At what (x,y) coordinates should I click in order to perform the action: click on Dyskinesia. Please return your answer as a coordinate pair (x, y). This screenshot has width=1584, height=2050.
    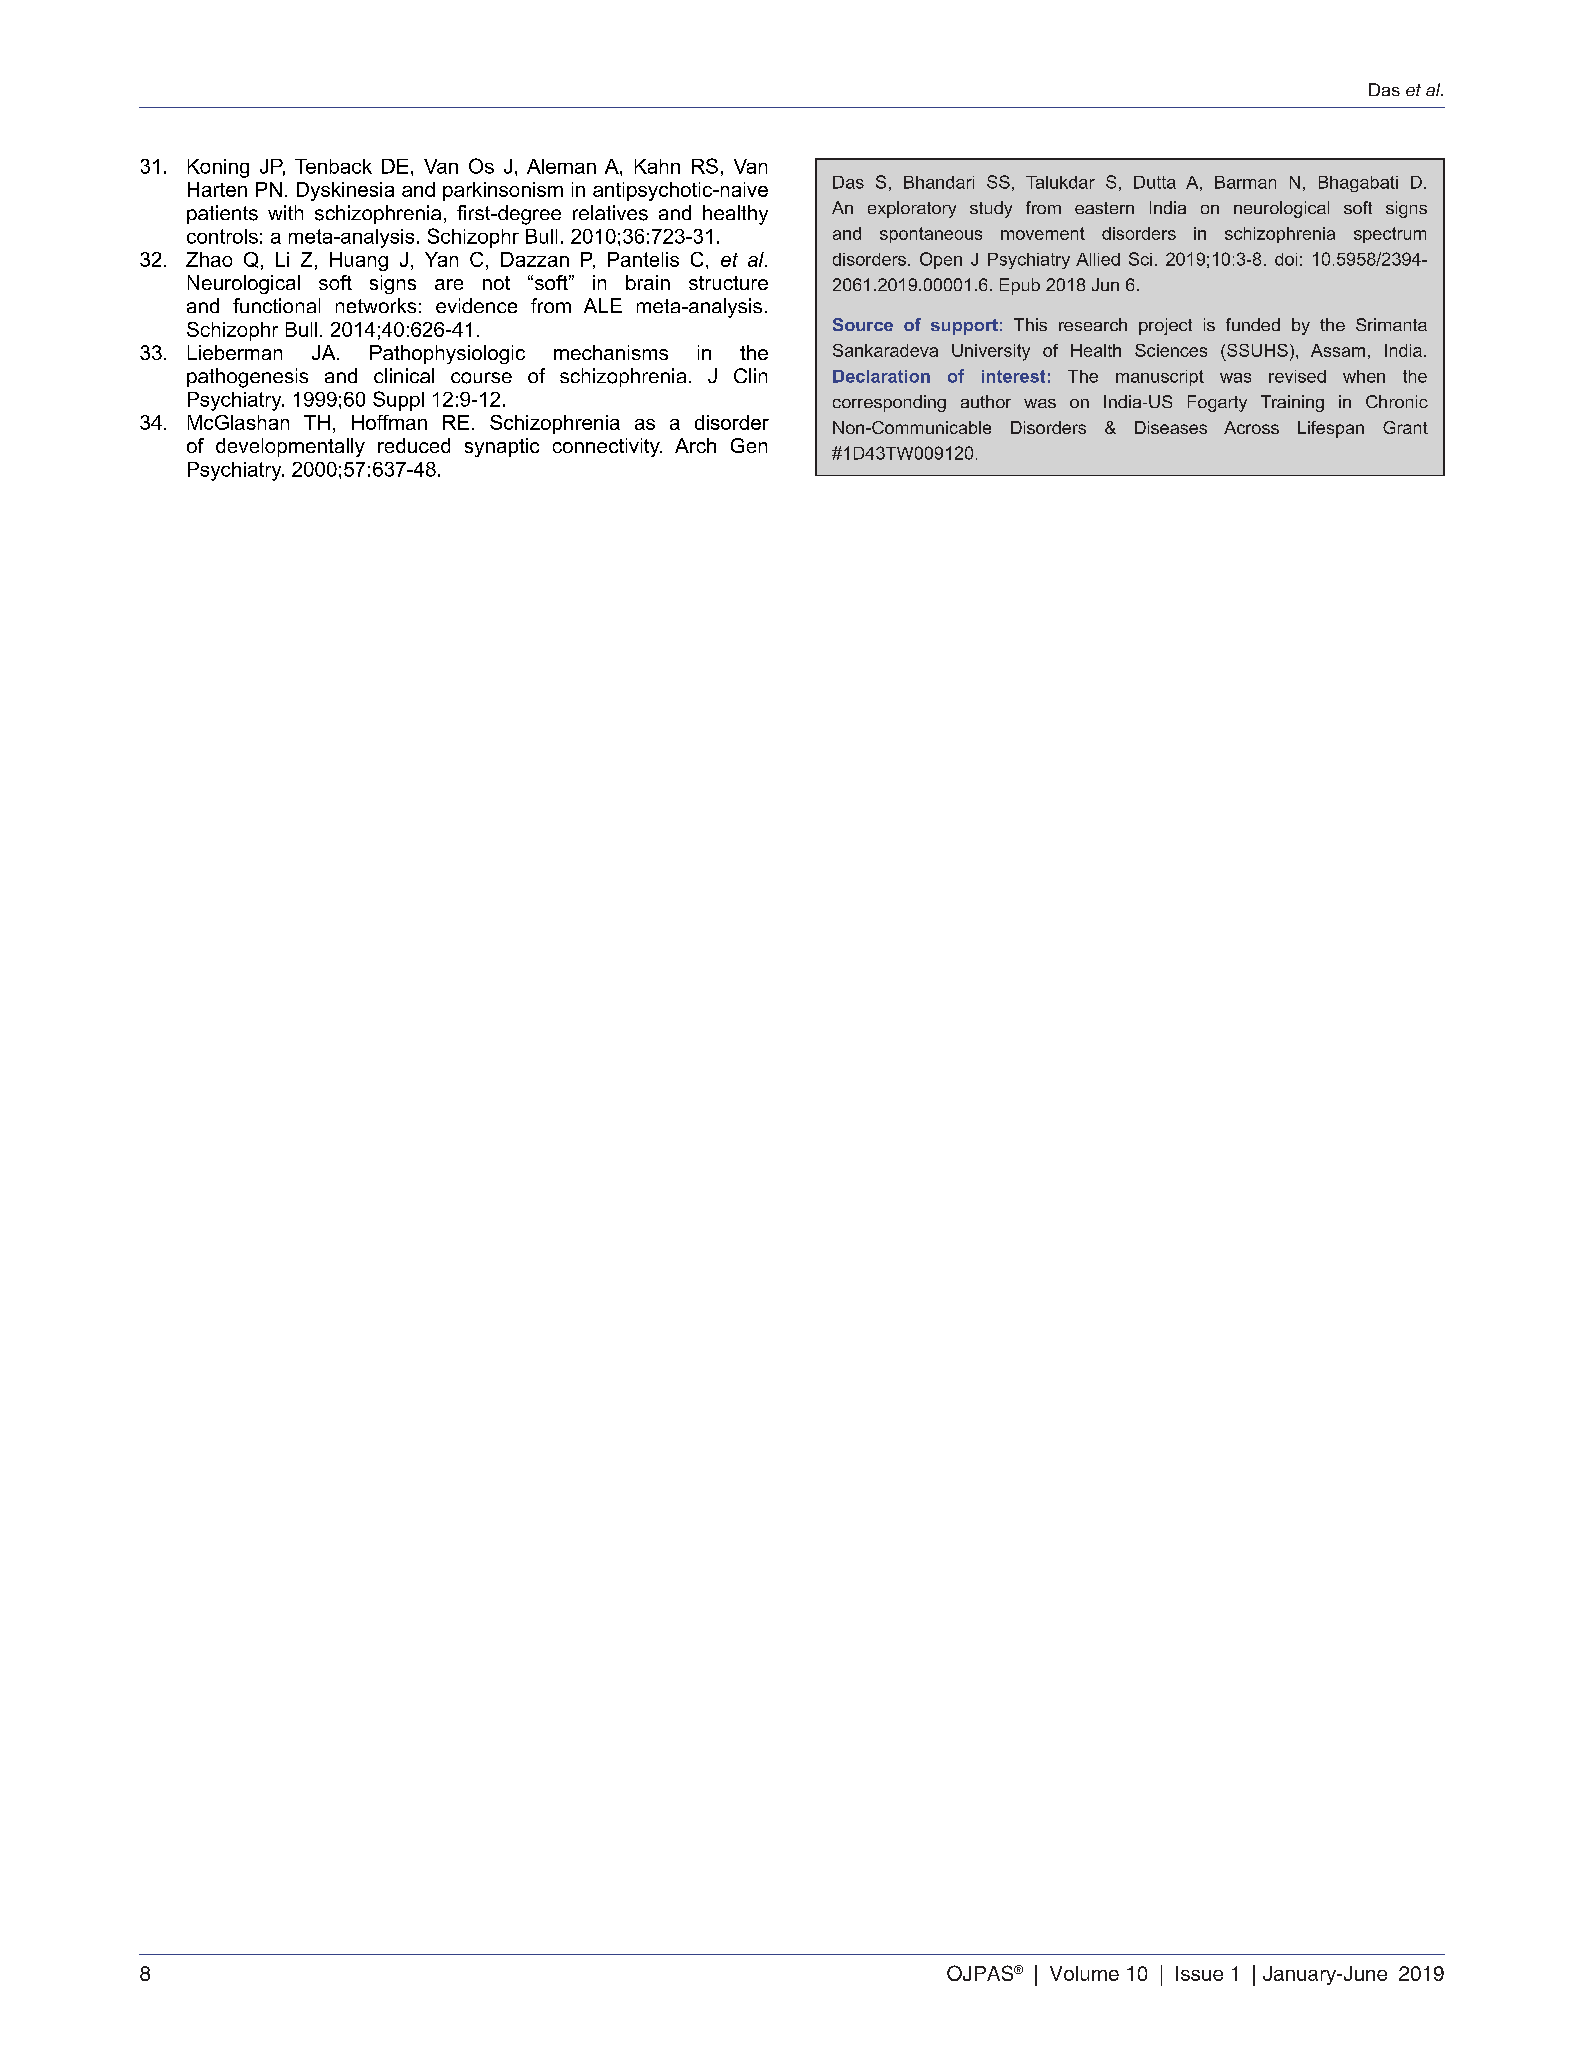
    Looking at the image, I should click on (345, 191).
